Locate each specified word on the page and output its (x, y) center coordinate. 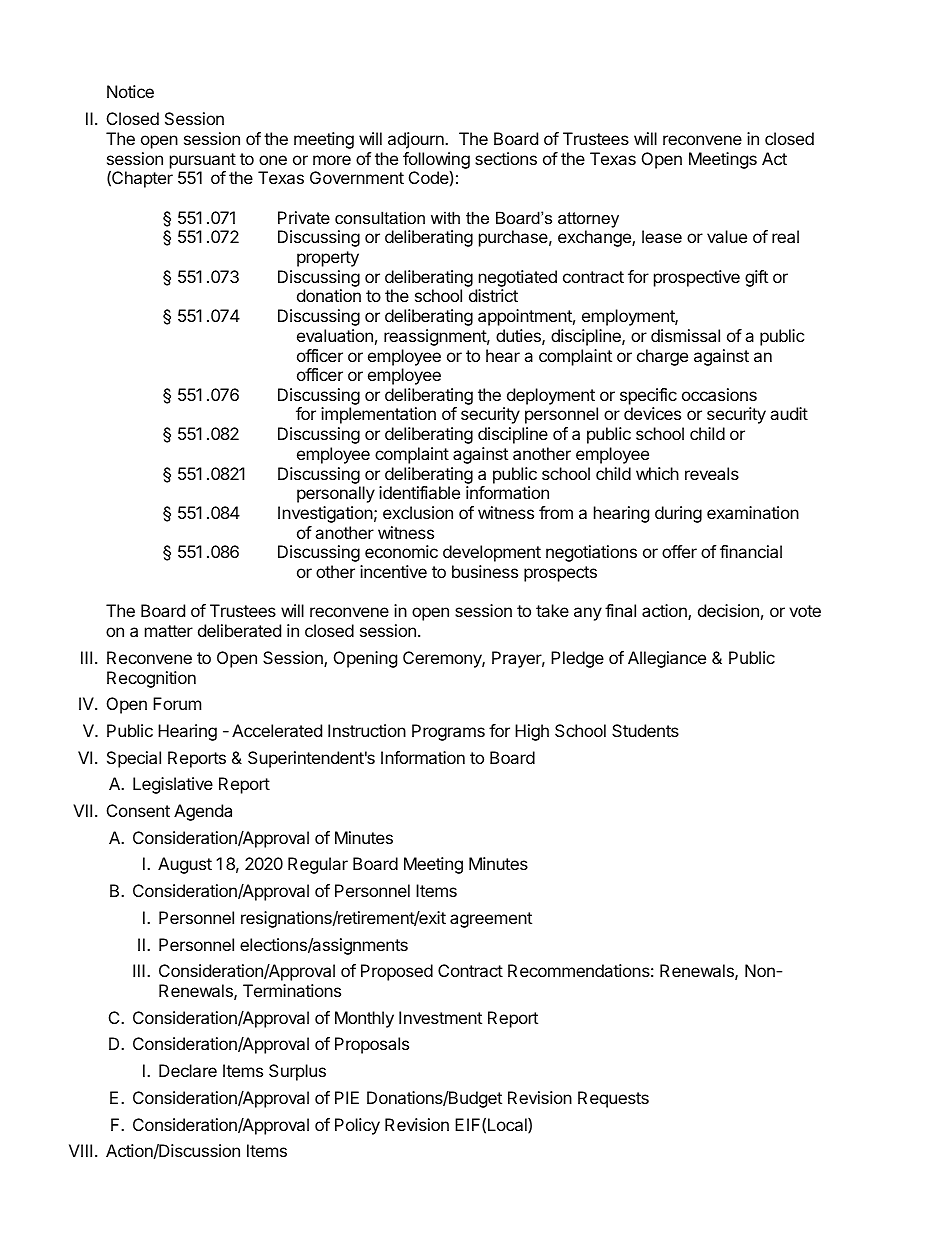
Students (645, 730)
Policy (357, 1126)
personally (336, 494)
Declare (188, 1070)
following (436, 161)
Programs (448, 732)
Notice (130, 91)
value (727, 236)
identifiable (419, 492)
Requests (613, 1099)
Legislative (173, 785)
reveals (712, 473)
